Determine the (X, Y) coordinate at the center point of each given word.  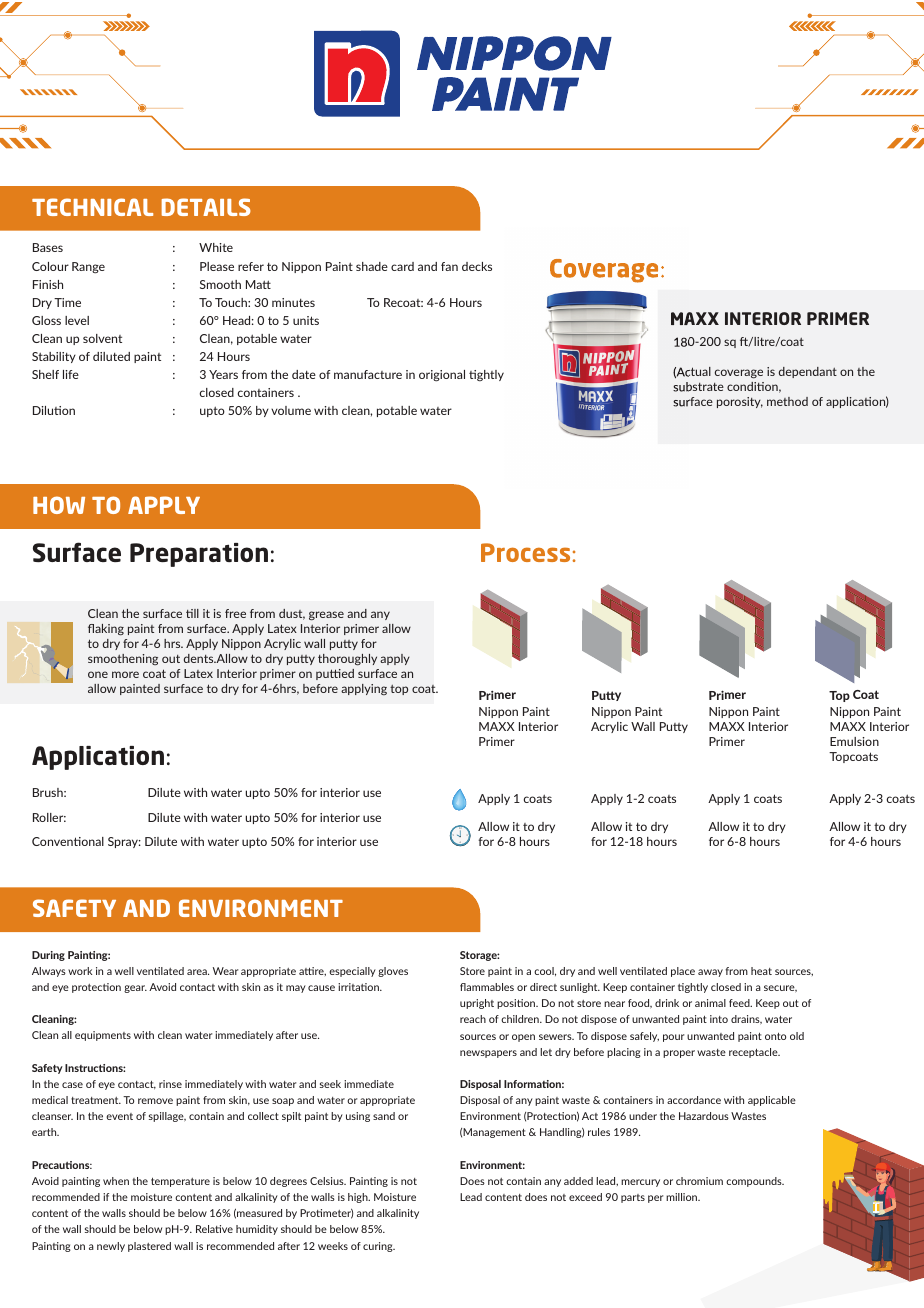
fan (449, 266)
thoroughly (347, 660)
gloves (393, 972)
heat (761, 971)
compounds (755, 1182)
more (125, 674)
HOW (59, 505)
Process (525, 552)
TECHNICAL (92, 207)
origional (442, 376)
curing (379, 1247)
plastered (149, 1247)
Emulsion (854, 741)
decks (477, 266)
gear (135, 989)
